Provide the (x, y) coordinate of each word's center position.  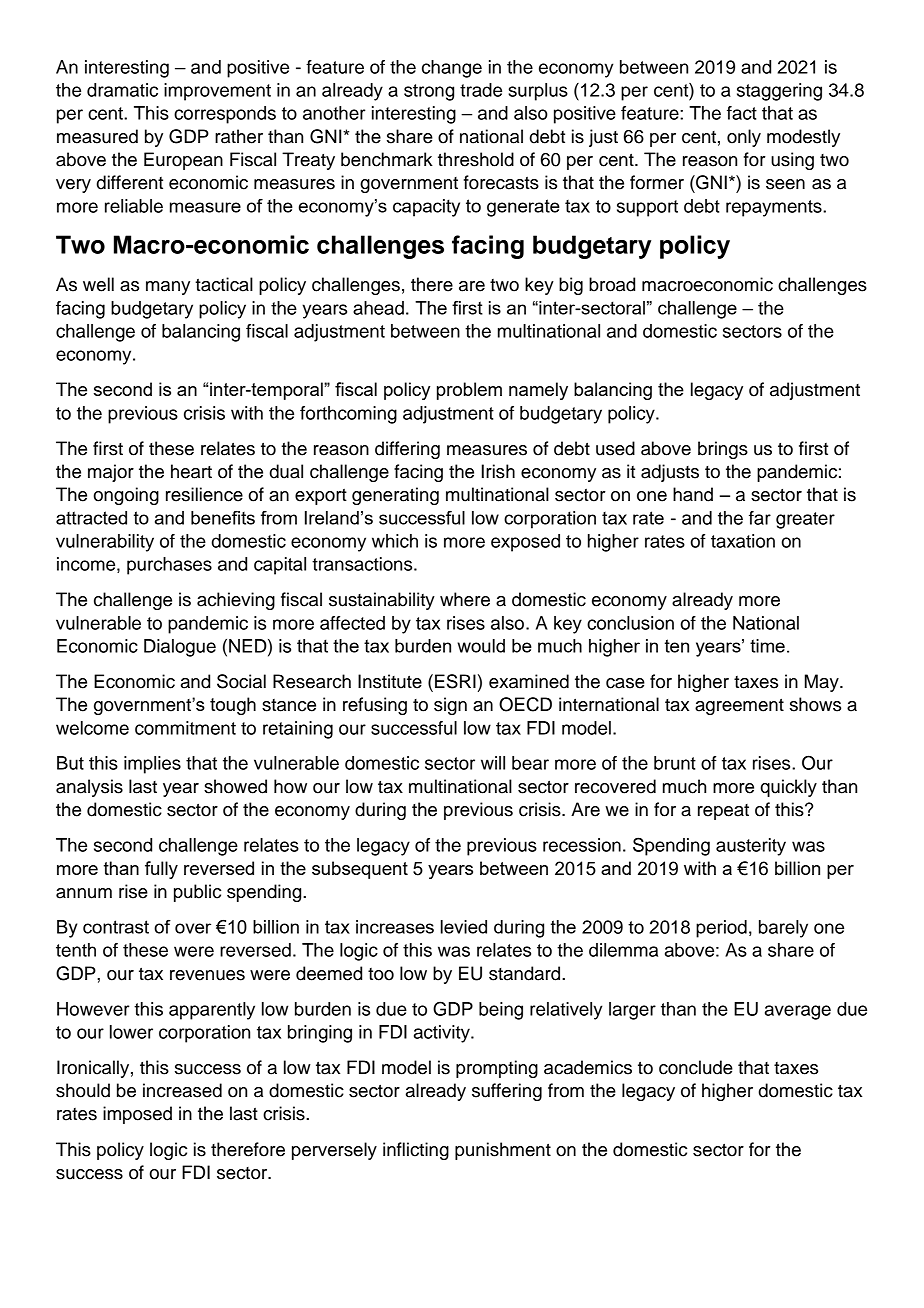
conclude (696, 1067)
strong (429, 92)
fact (742, 113)
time (767, 646)
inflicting (416, 1151)
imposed (137, 1115)
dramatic (122, 90)
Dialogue (180, 648)
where (465, 599)
